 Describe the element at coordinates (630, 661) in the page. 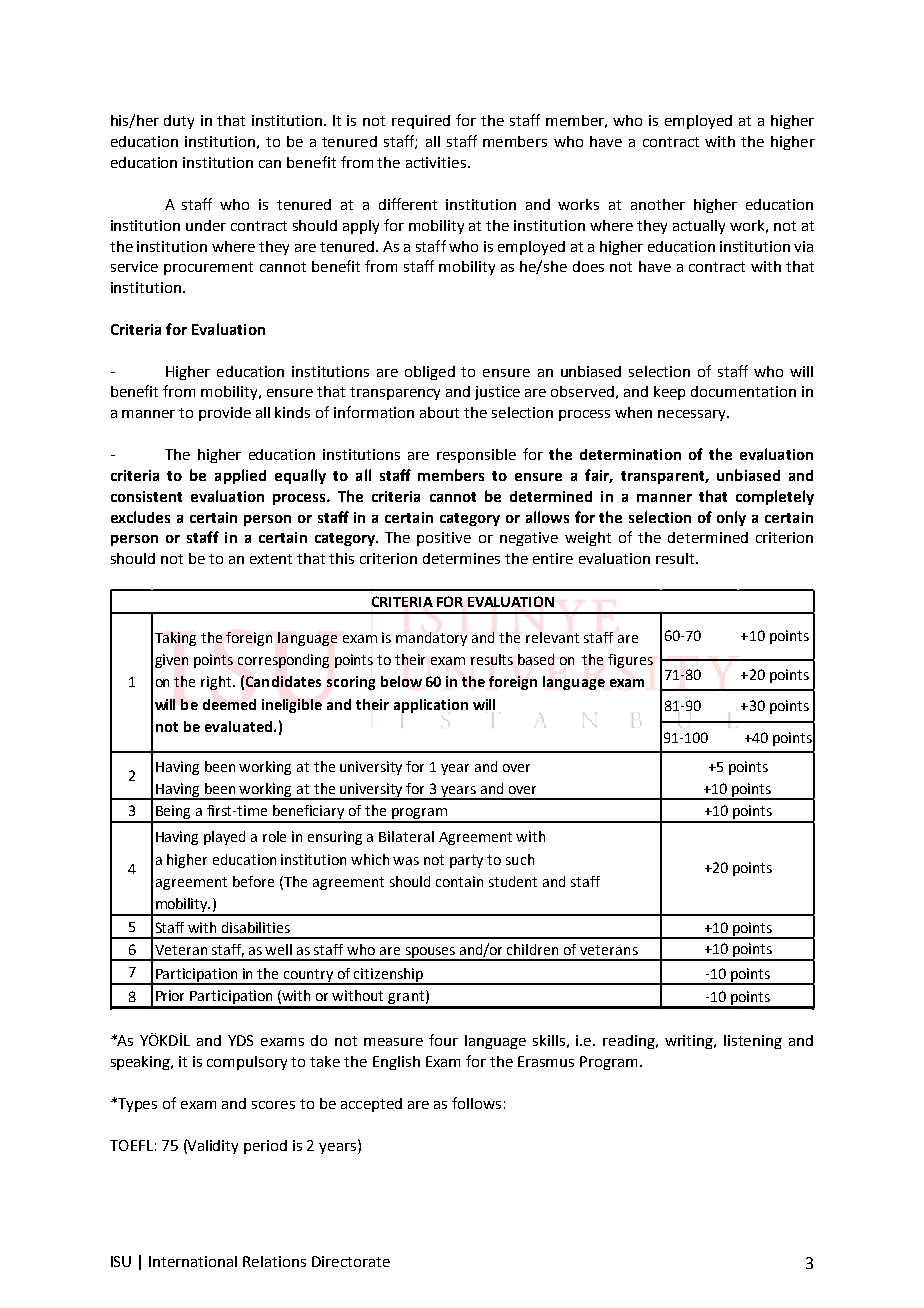

I see `figures` at that location.
